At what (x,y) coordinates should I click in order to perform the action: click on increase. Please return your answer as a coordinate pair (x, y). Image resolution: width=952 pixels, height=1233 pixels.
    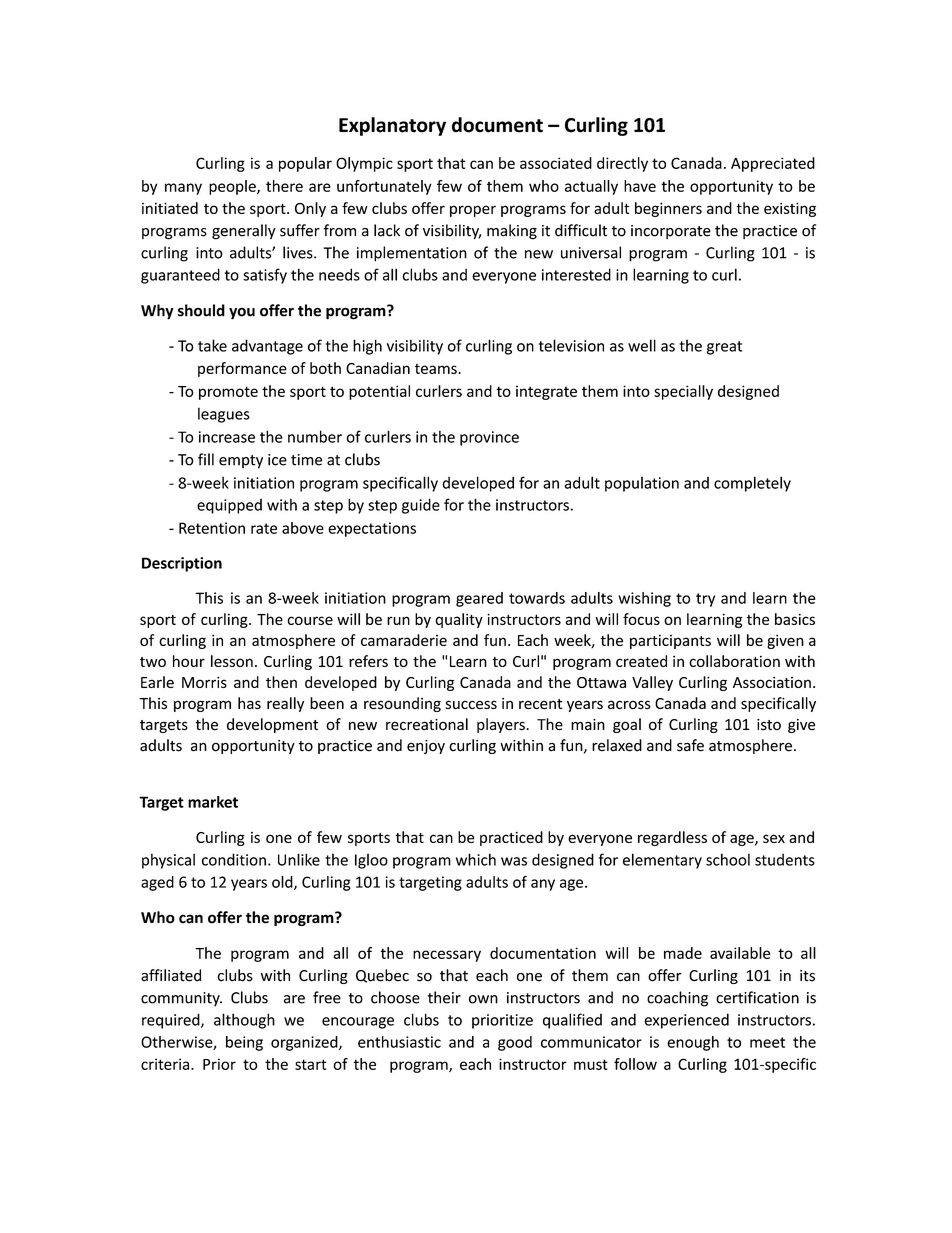
    Looking at the image, I should click on (227, 437).
